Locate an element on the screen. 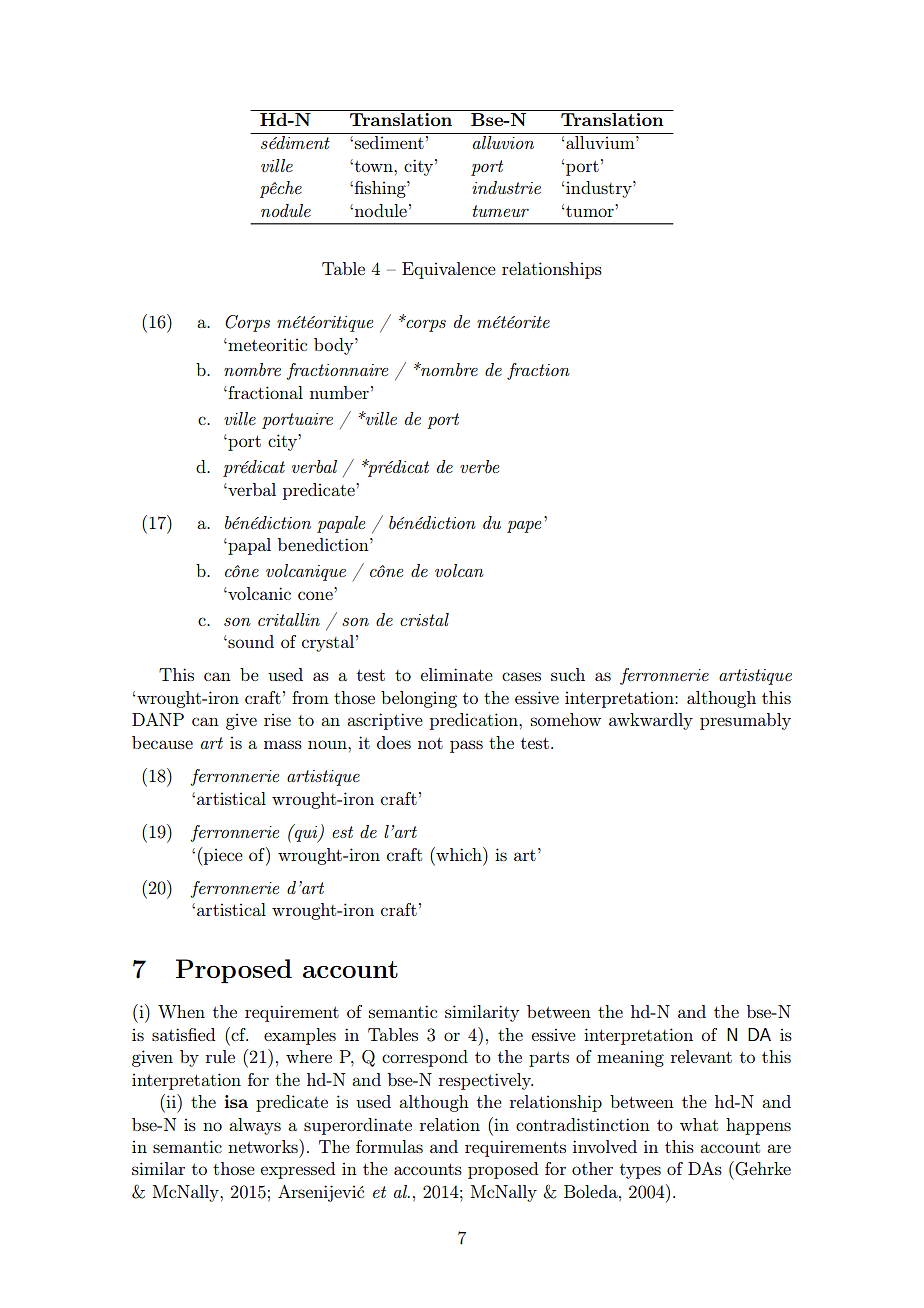 Image resolution: width=924 pixels, height=1308 pixels. fishing is located at coordinates (380, 189).
